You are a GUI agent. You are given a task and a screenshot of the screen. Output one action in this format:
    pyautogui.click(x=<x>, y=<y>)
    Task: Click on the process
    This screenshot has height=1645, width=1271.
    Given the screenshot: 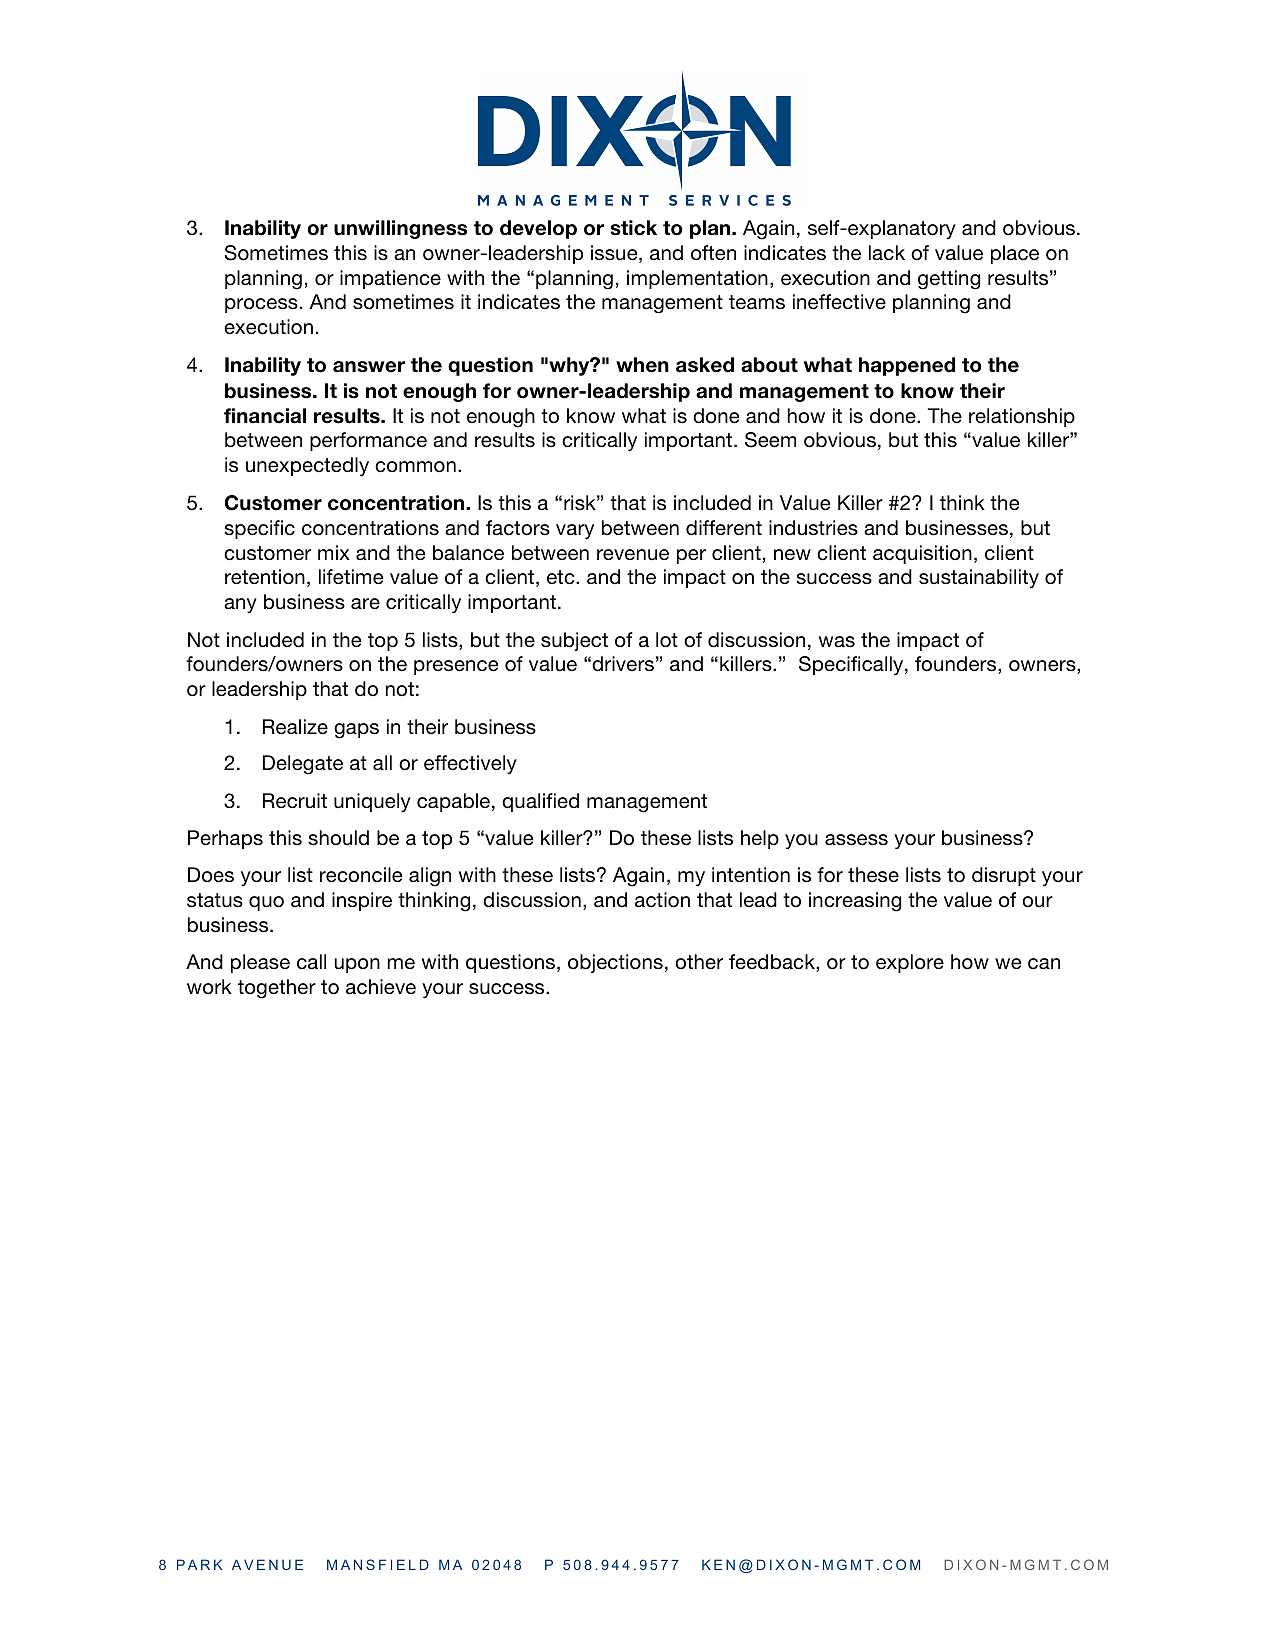 What is the action you would take?
    pyautogui.click(x=261, y=305)
